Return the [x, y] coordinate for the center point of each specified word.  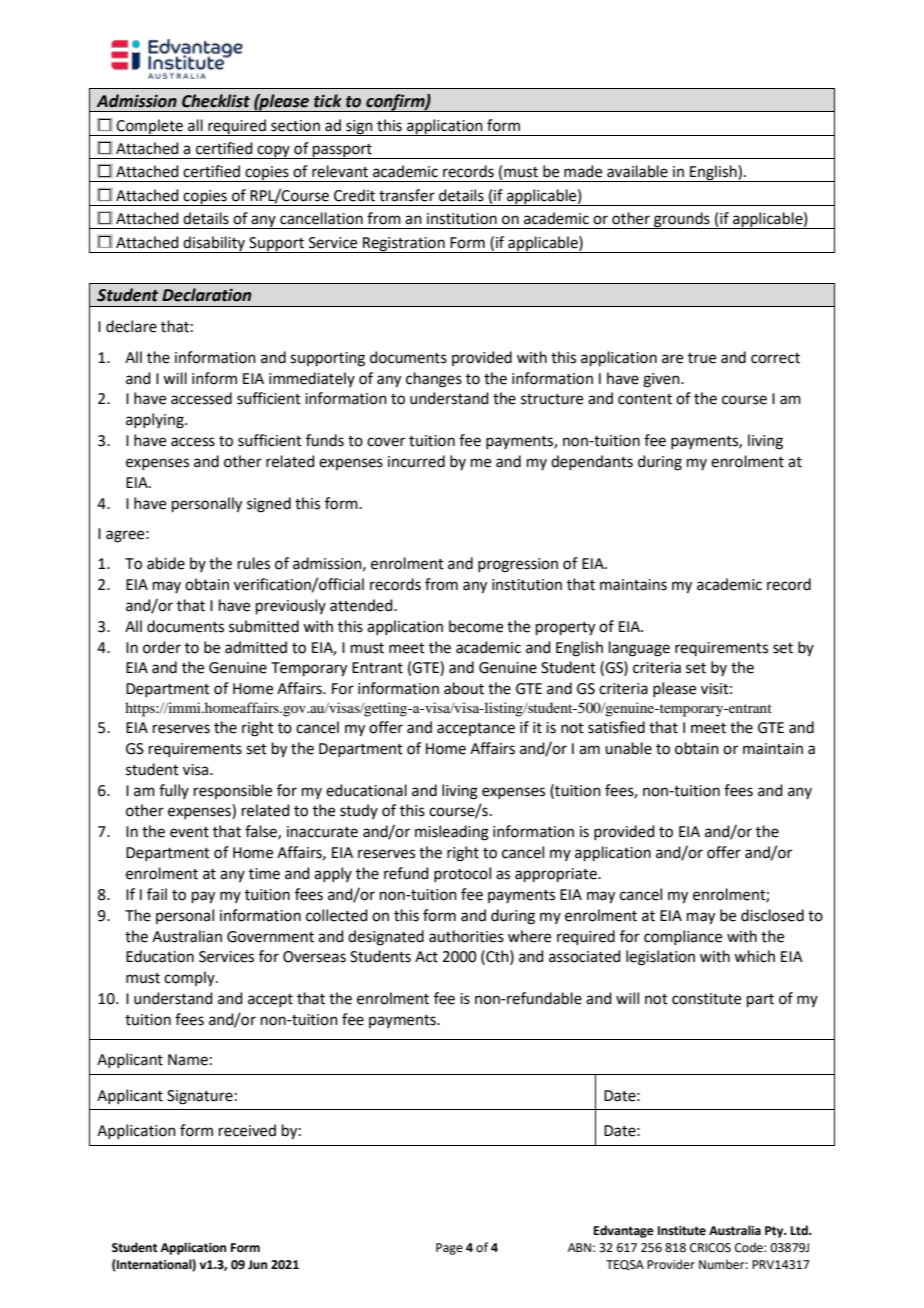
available [637, 171]
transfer [407, 195]
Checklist [216, 101]
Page [449, 1249]
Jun [257, 1265]
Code [750, 1247]
